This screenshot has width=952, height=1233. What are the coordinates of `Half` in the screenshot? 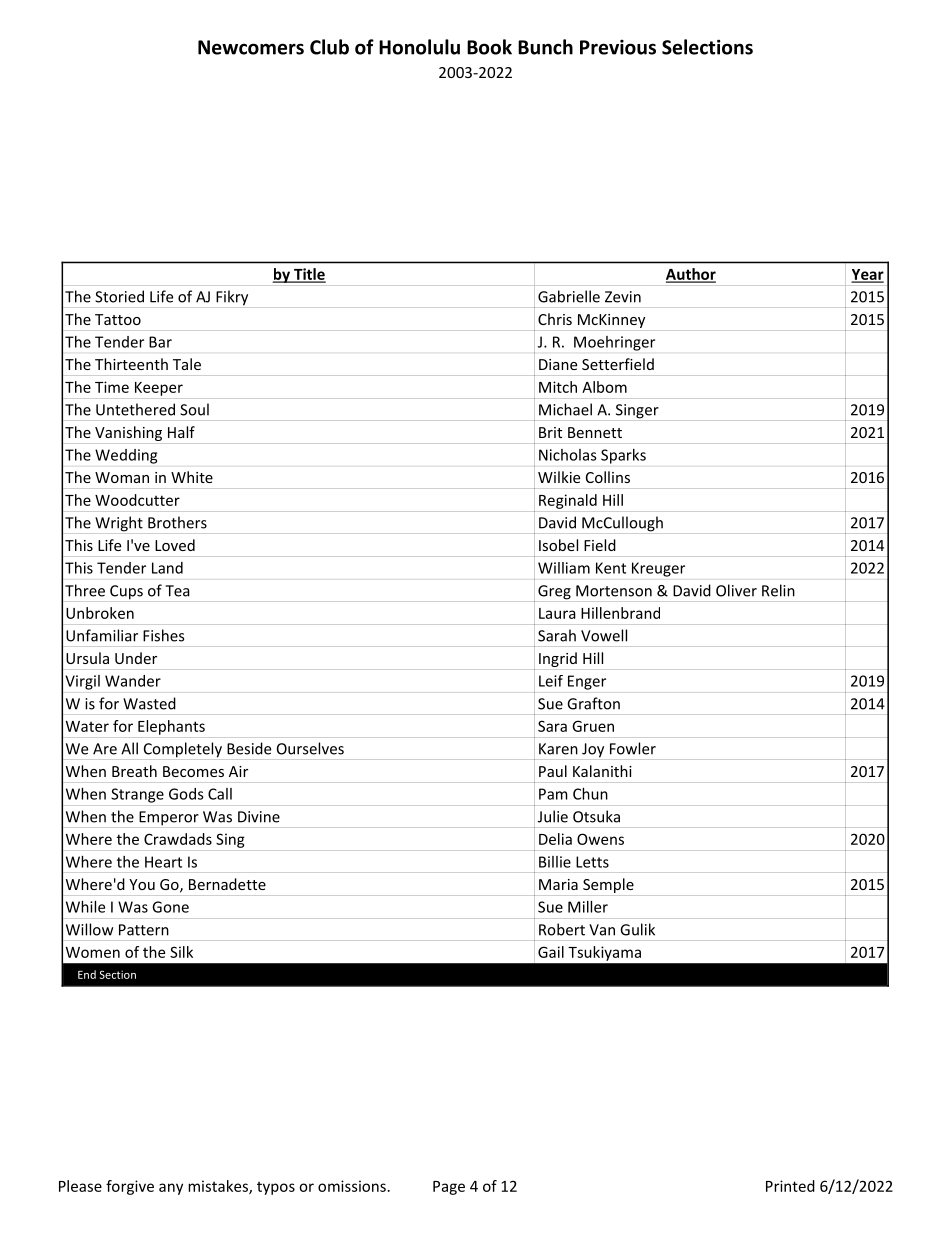 It's located at (181, 432).
